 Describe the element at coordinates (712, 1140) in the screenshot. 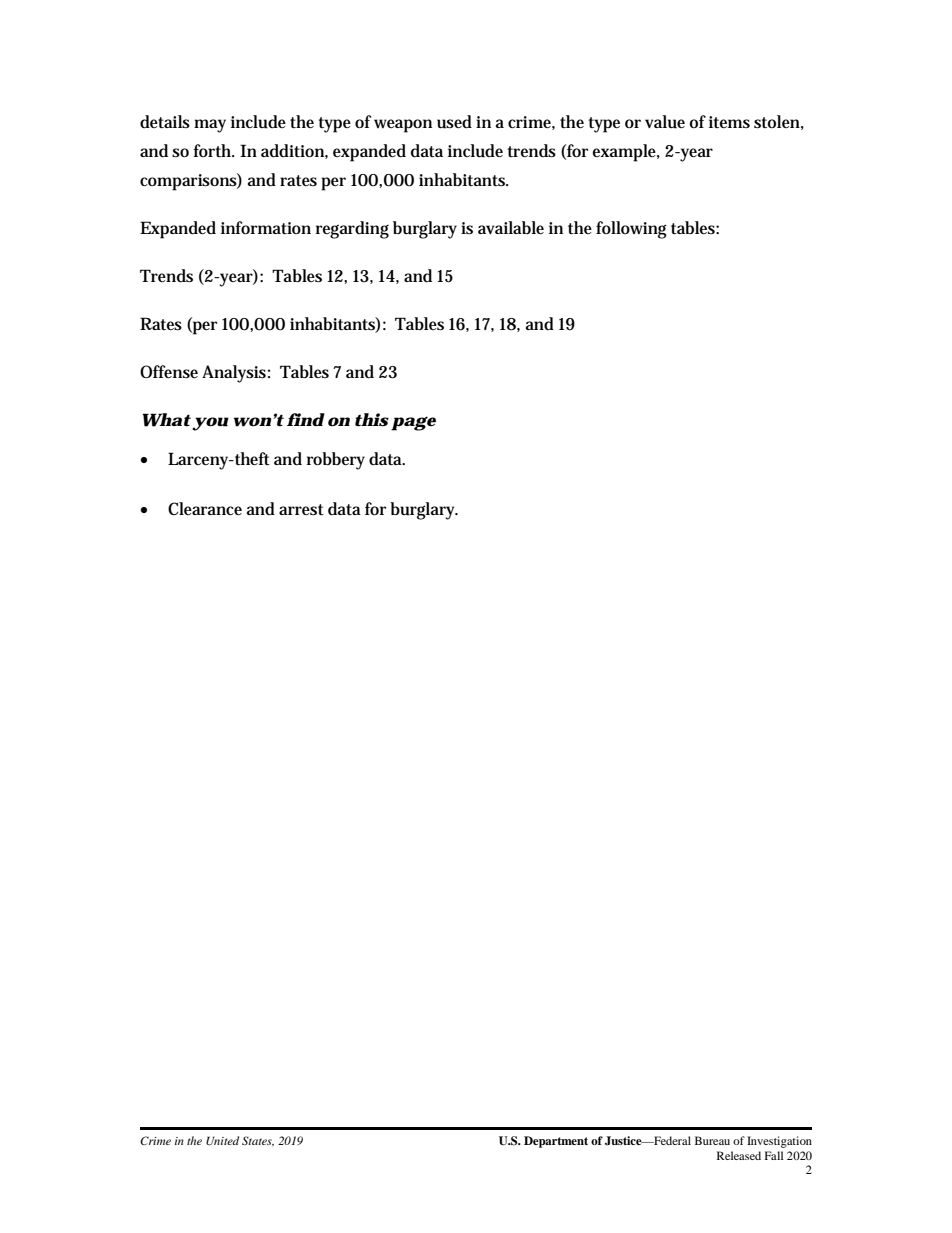

I see `Bureau` at that location.
